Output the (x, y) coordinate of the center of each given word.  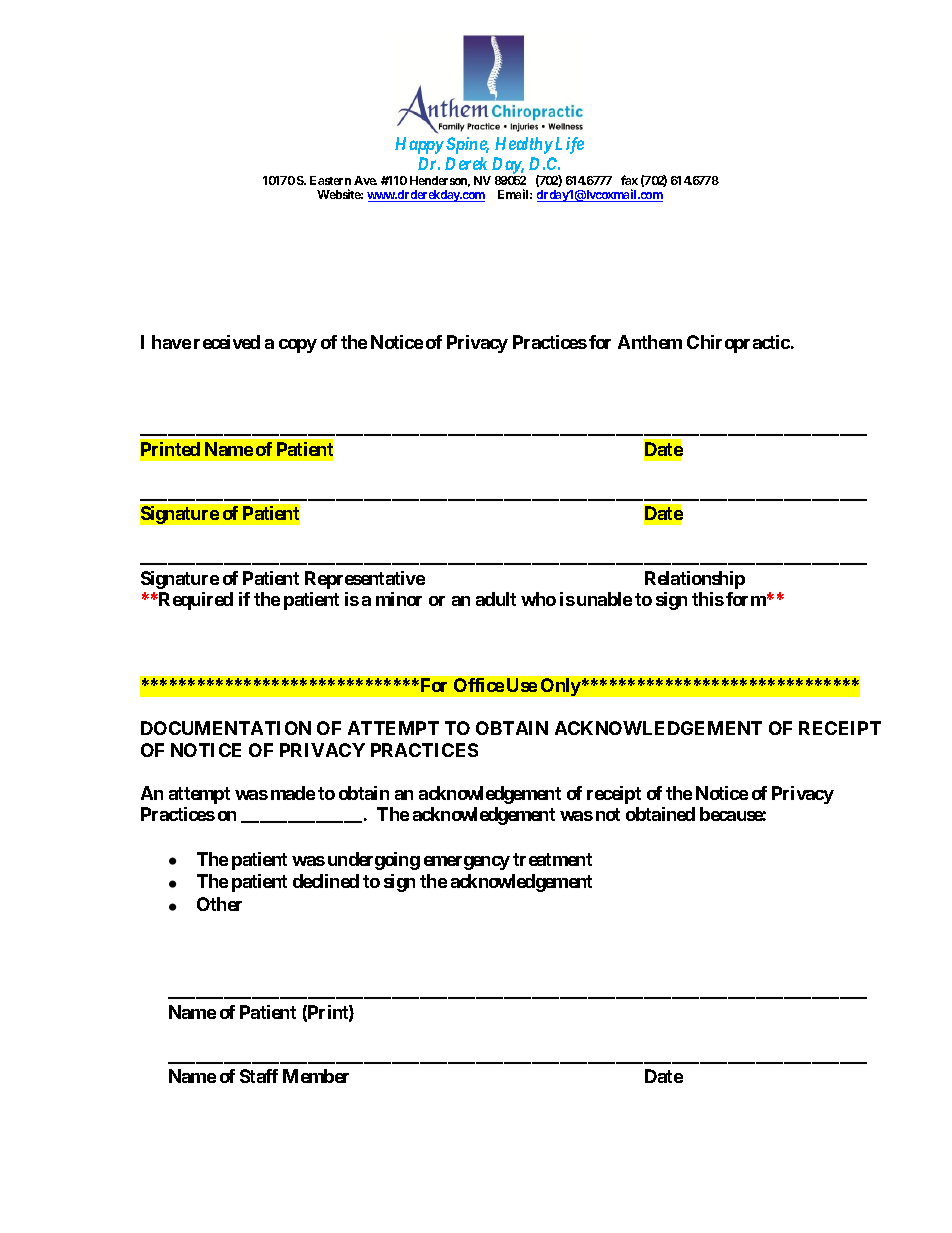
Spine (467, 145)
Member (316, 1076)
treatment (552, 859)
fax (629, 180)
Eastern (330, 180)
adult (496, 599)
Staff (259, 1076)
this (708, 599)
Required (195, 601)
